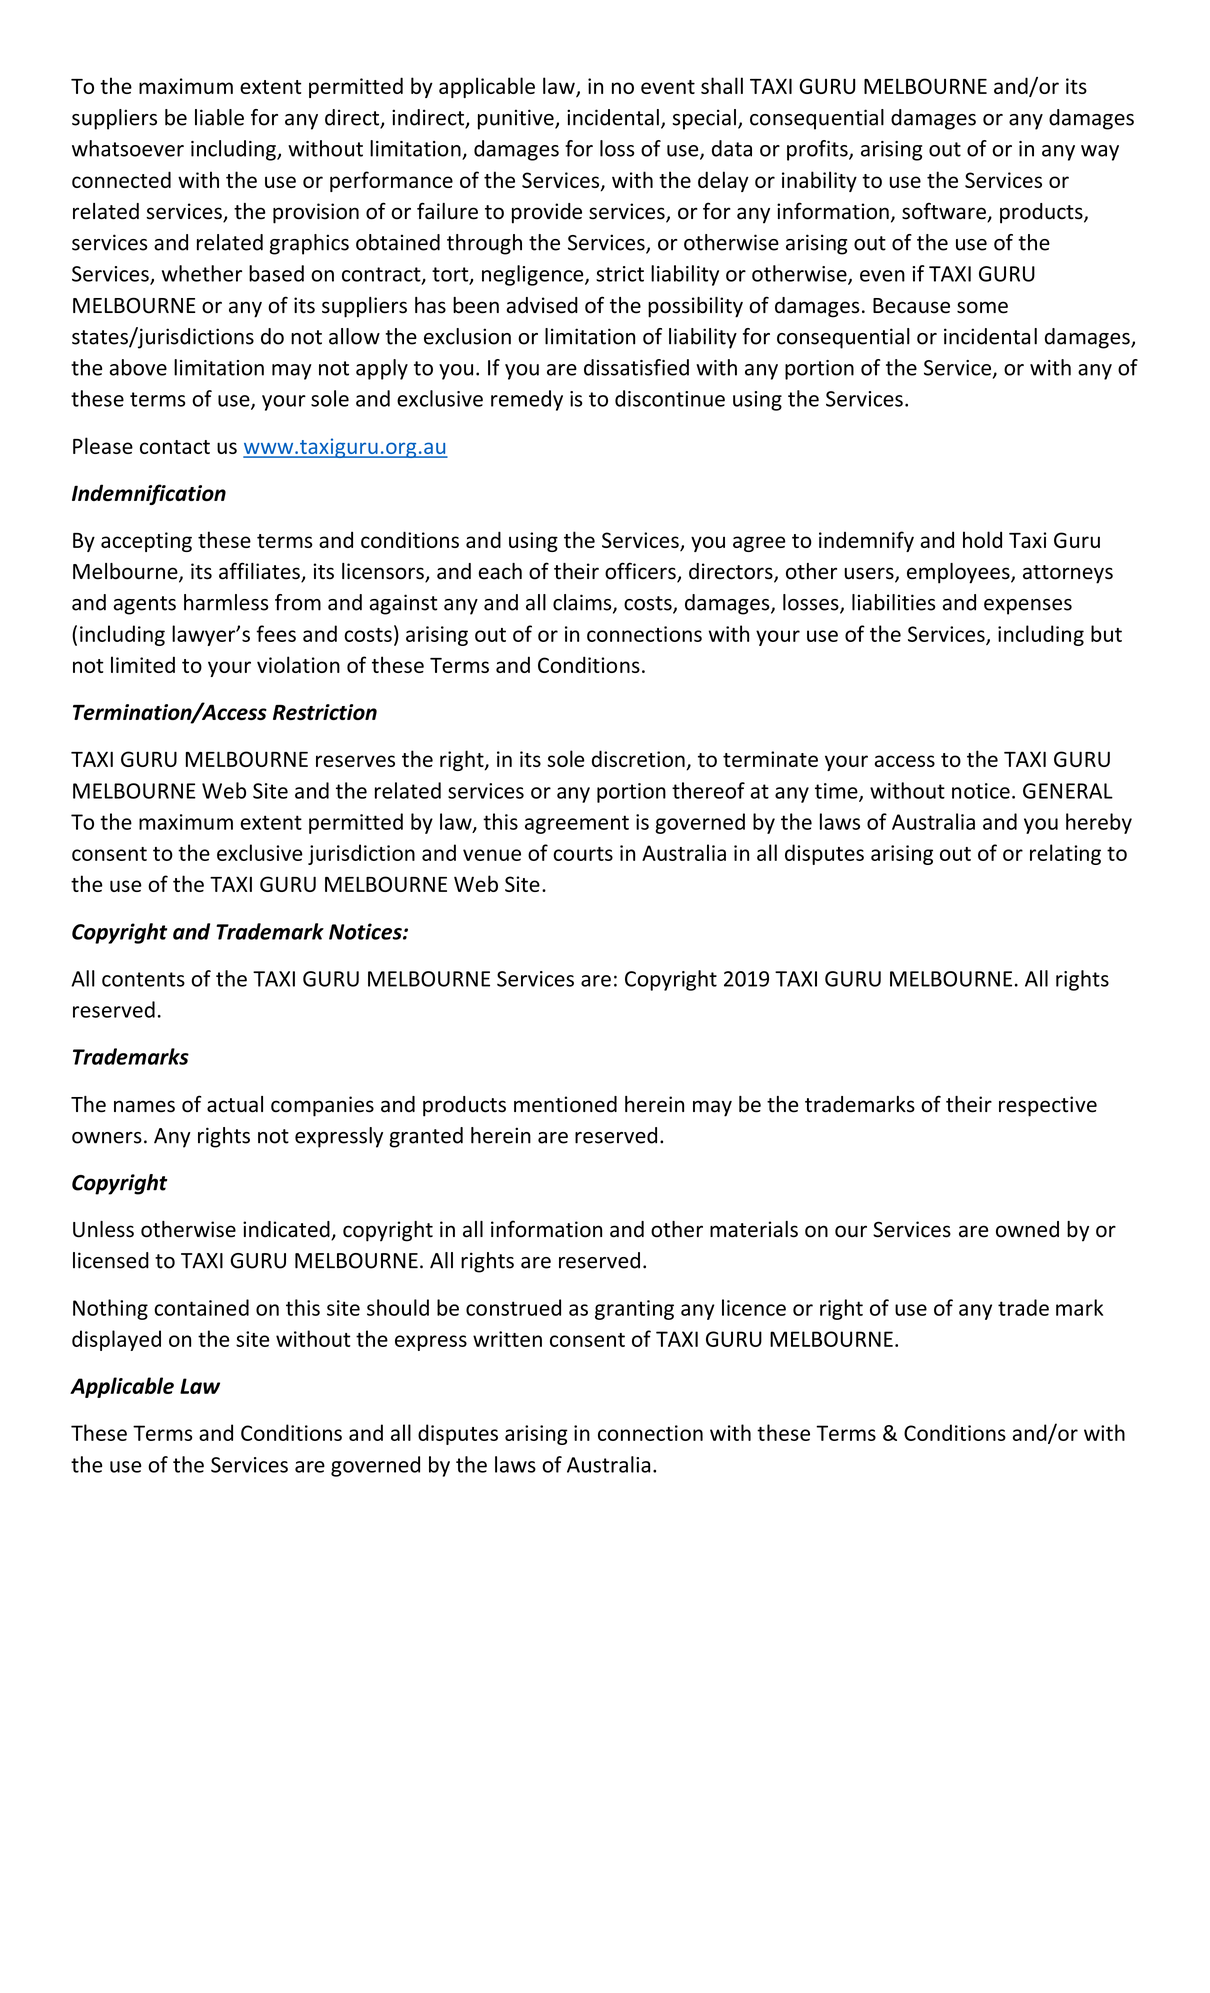  Describe the element at coordinates (1027, 1229) in the screenshot. I see `owned` at that location.
